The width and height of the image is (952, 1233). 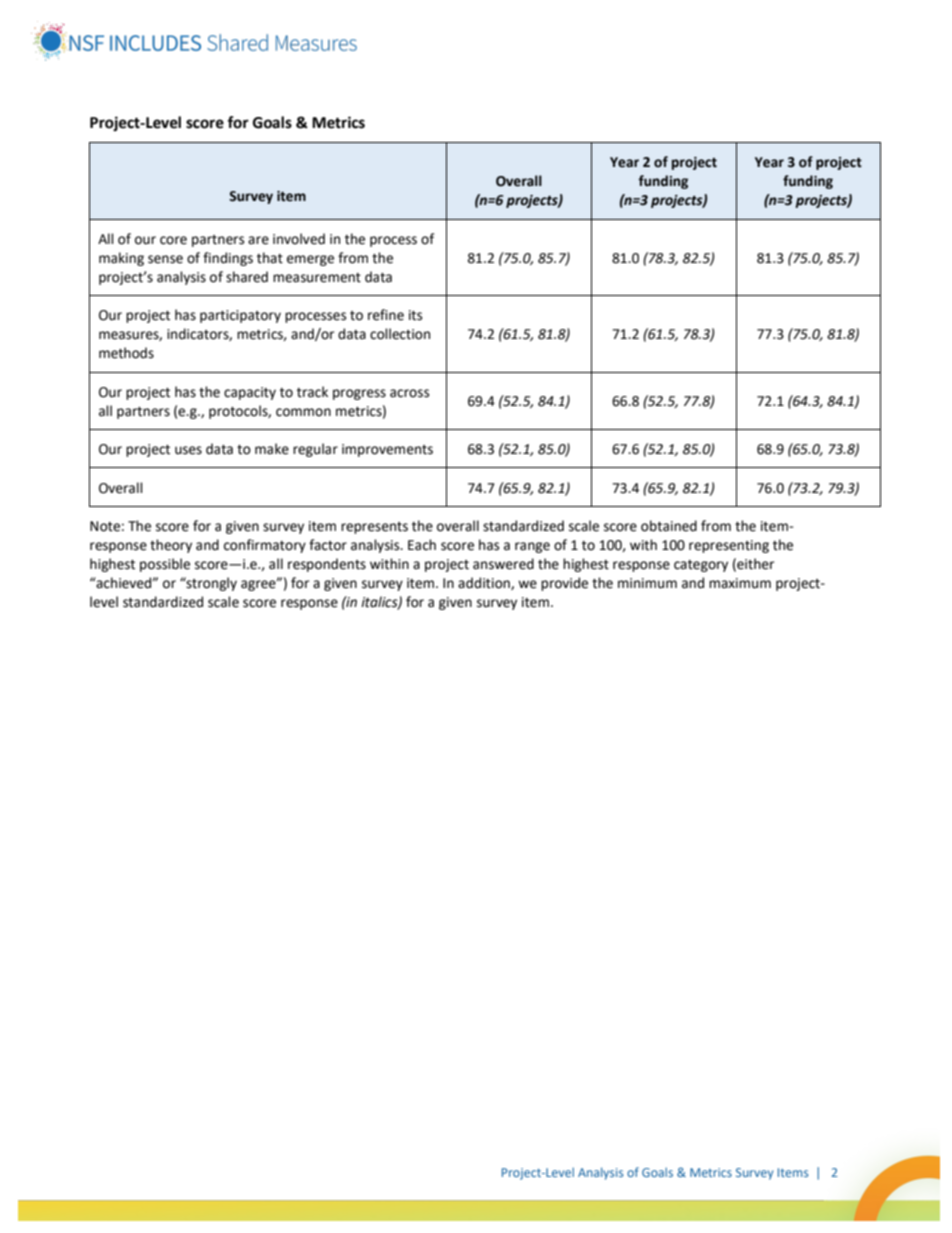 What do you see at coordinates (485, 583) in the image?
I see `addition` at bounding box center [485, 583].
